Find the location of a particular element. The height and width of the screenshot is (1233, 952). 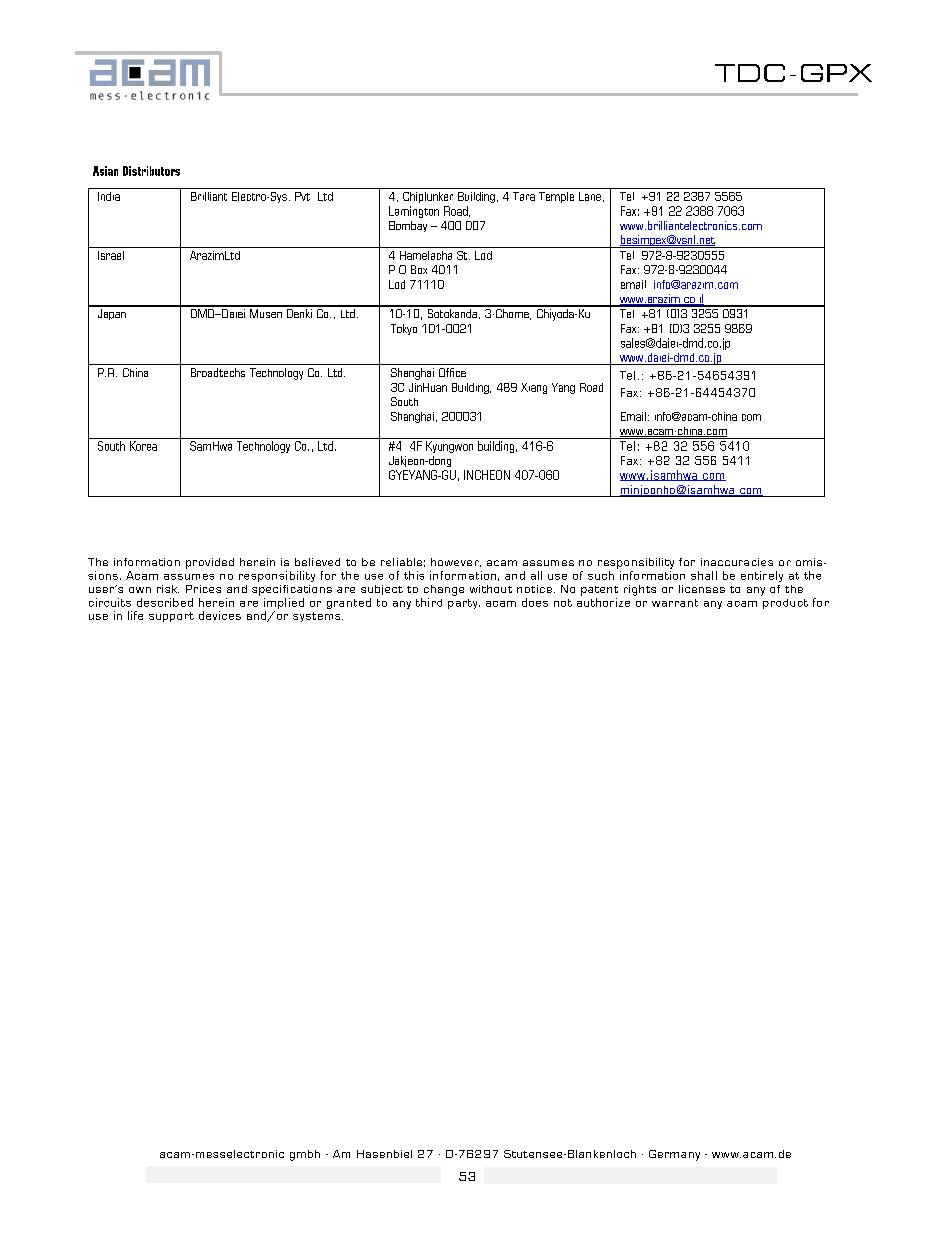

Distributors is located at coordinates (151, 171).
